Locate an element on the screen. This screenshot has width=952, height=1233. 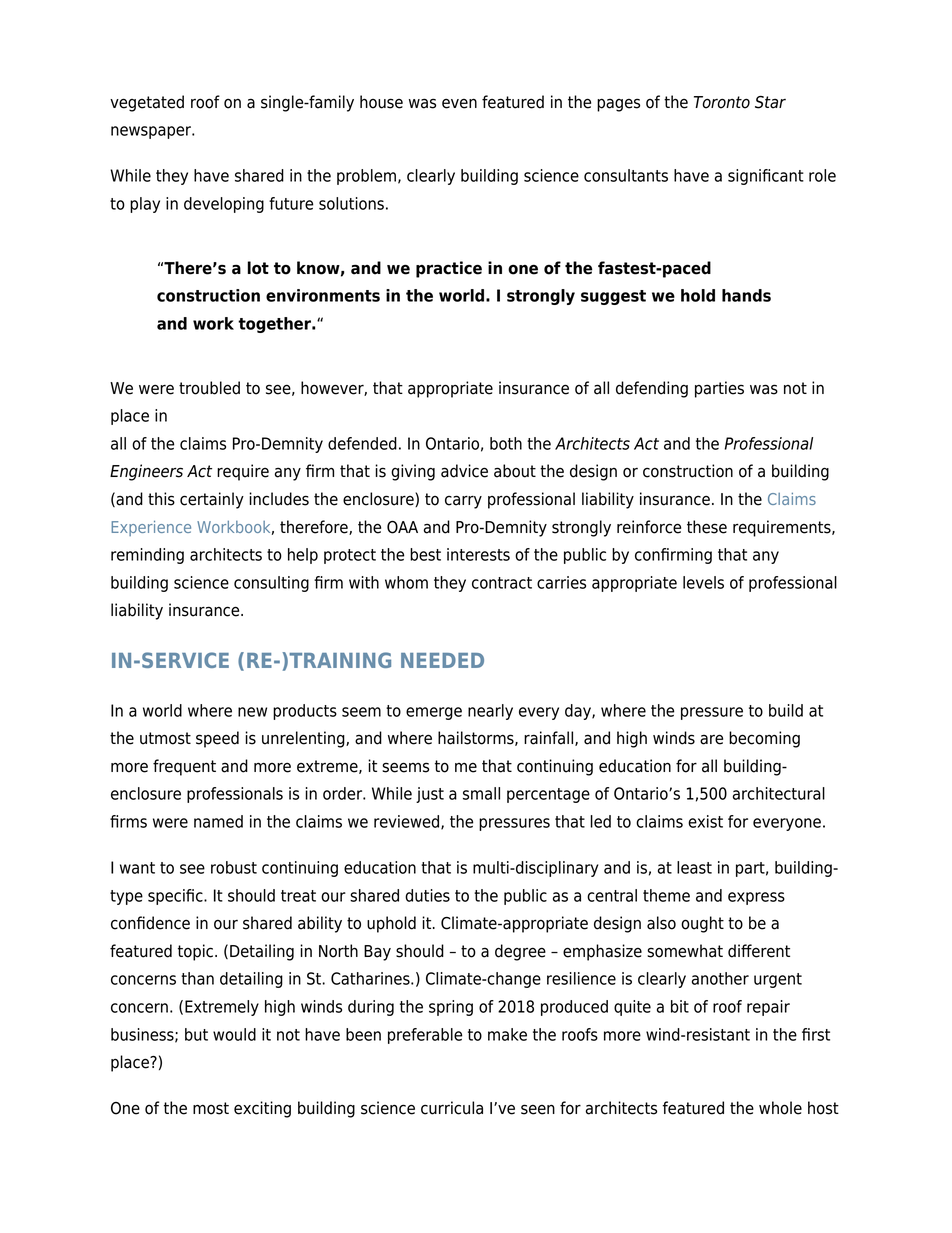
vegetated is located at coordinates (147, 103).
